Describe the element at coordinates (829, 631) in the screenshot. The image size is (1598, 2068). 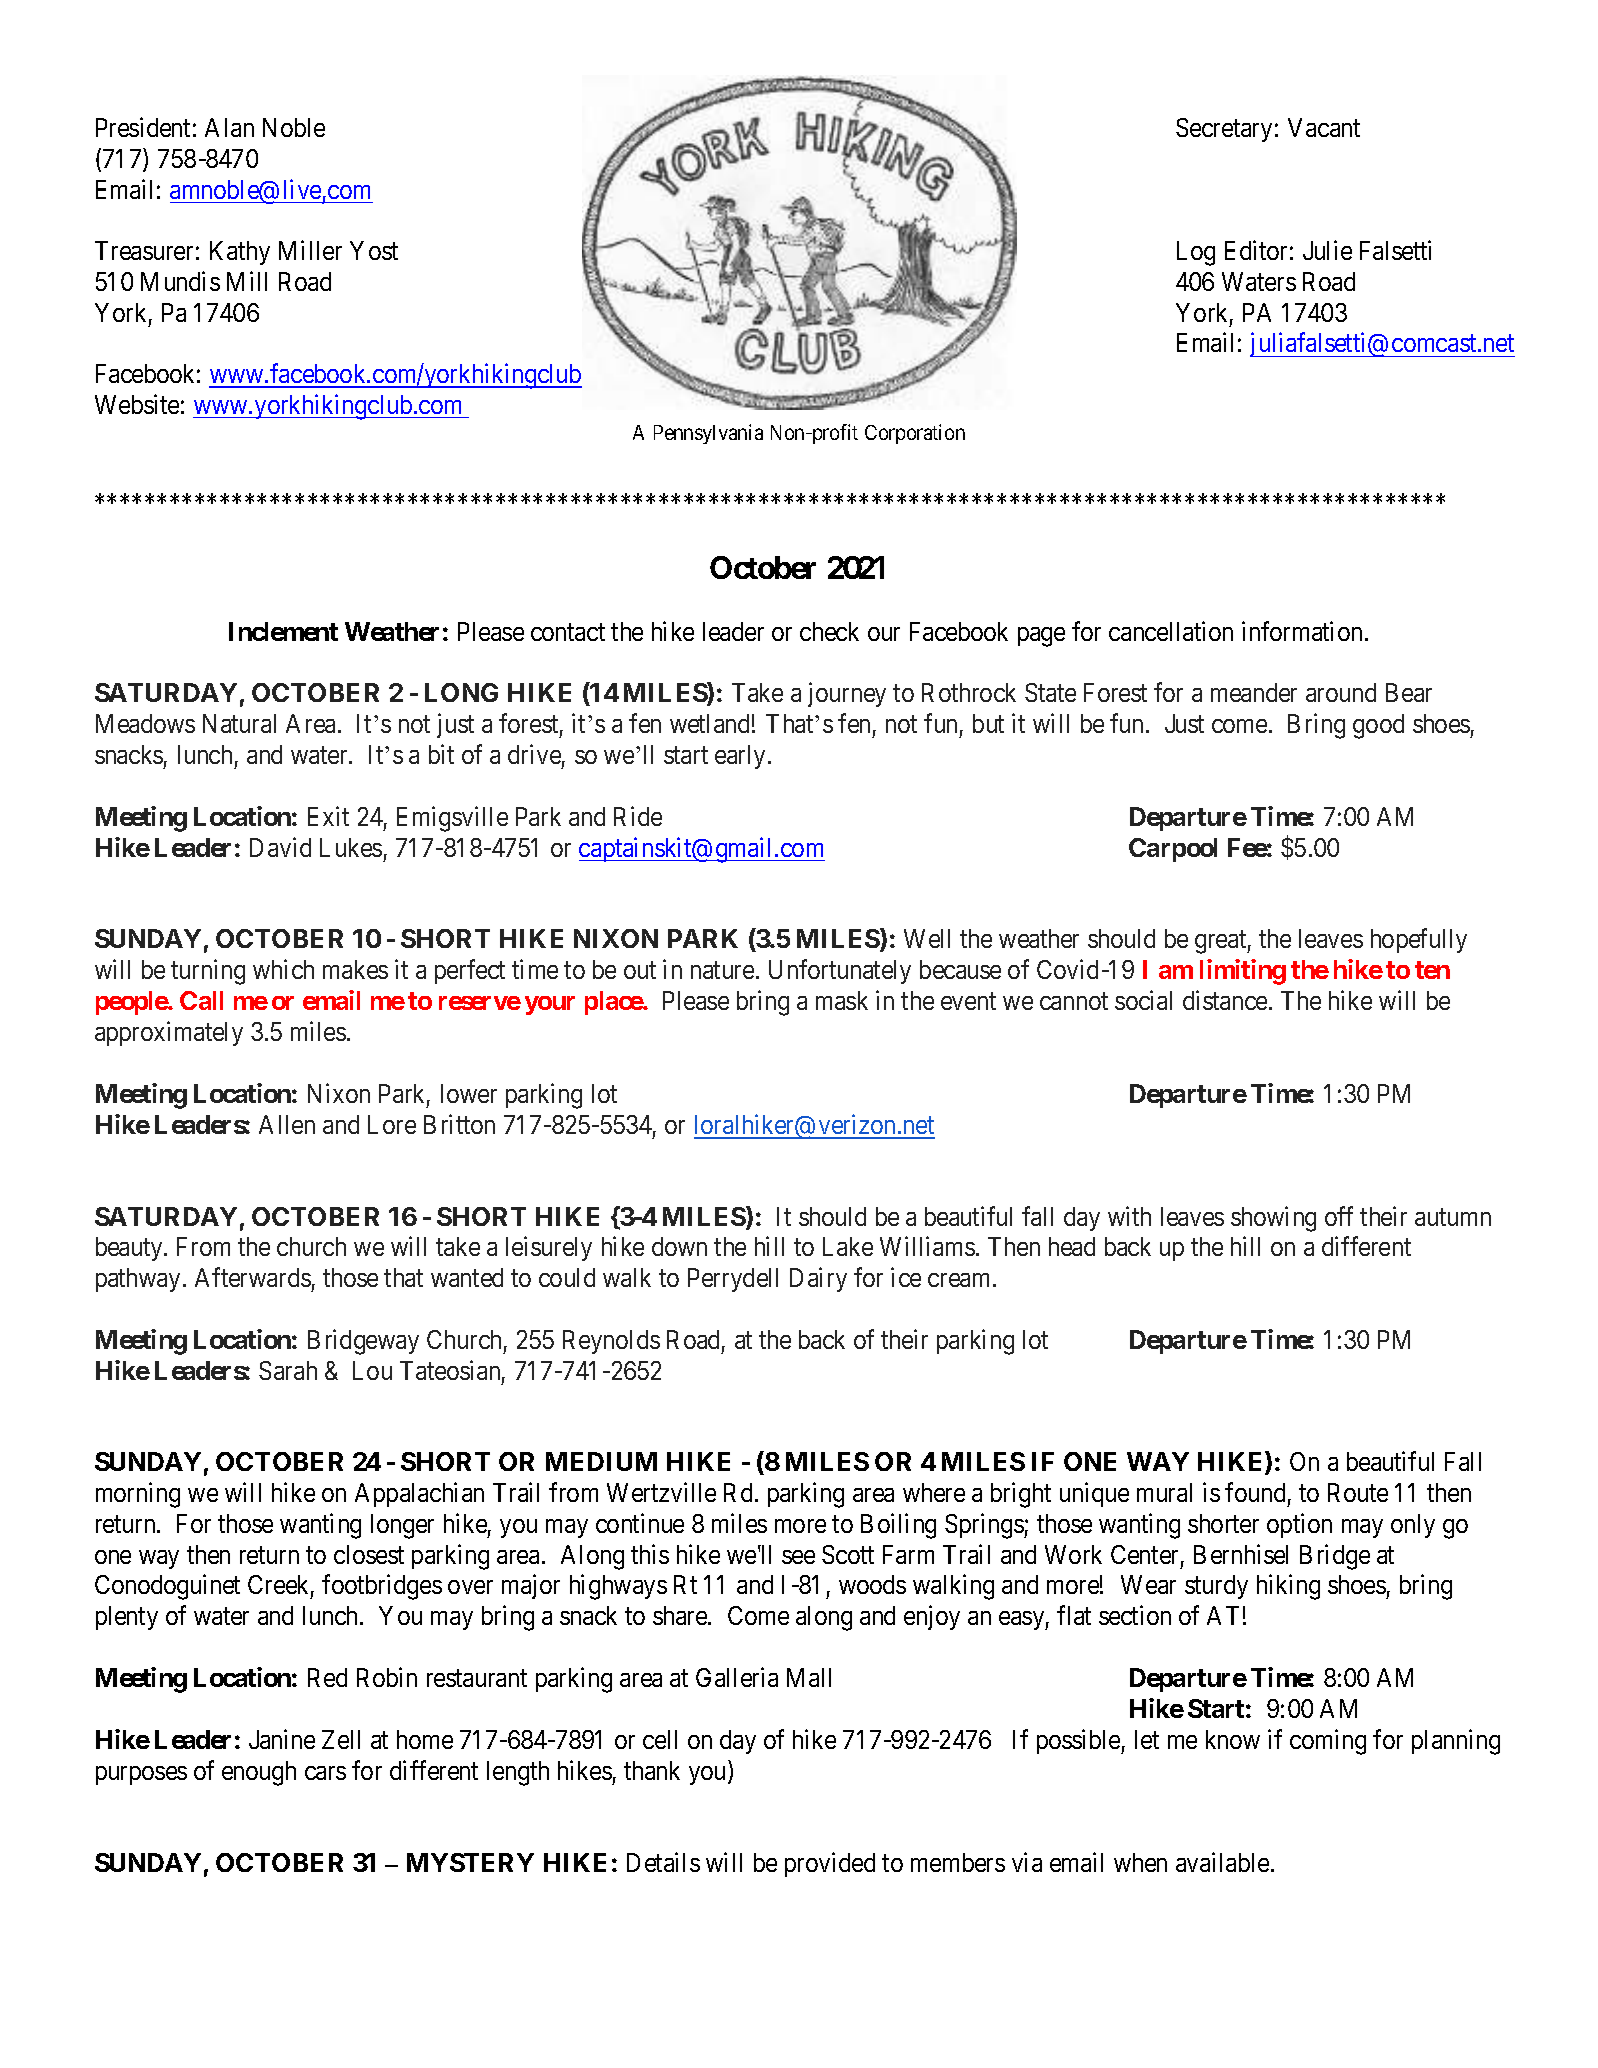
I see `check` at that location.
